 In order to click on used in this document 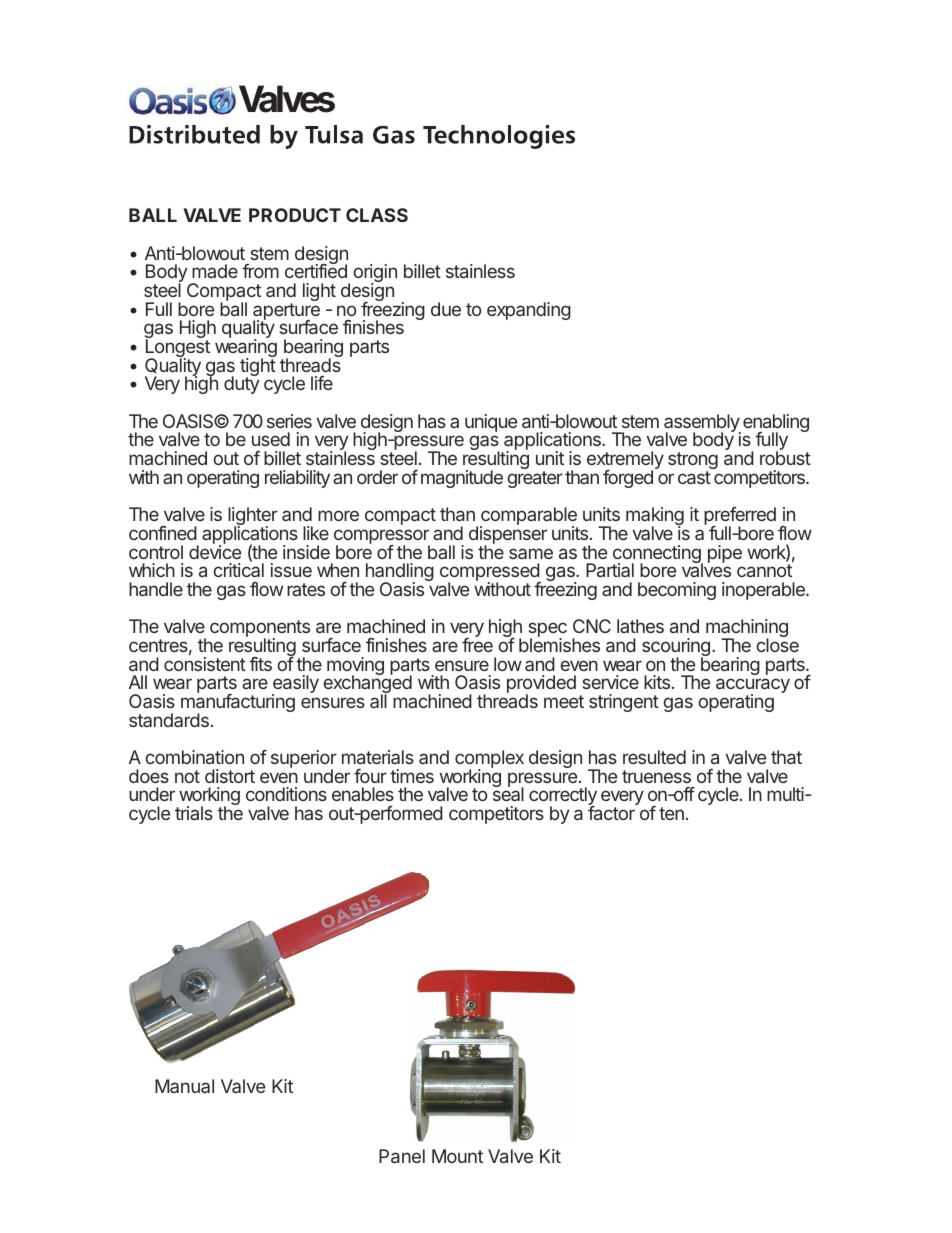, I will do `click(271, 439)`.
